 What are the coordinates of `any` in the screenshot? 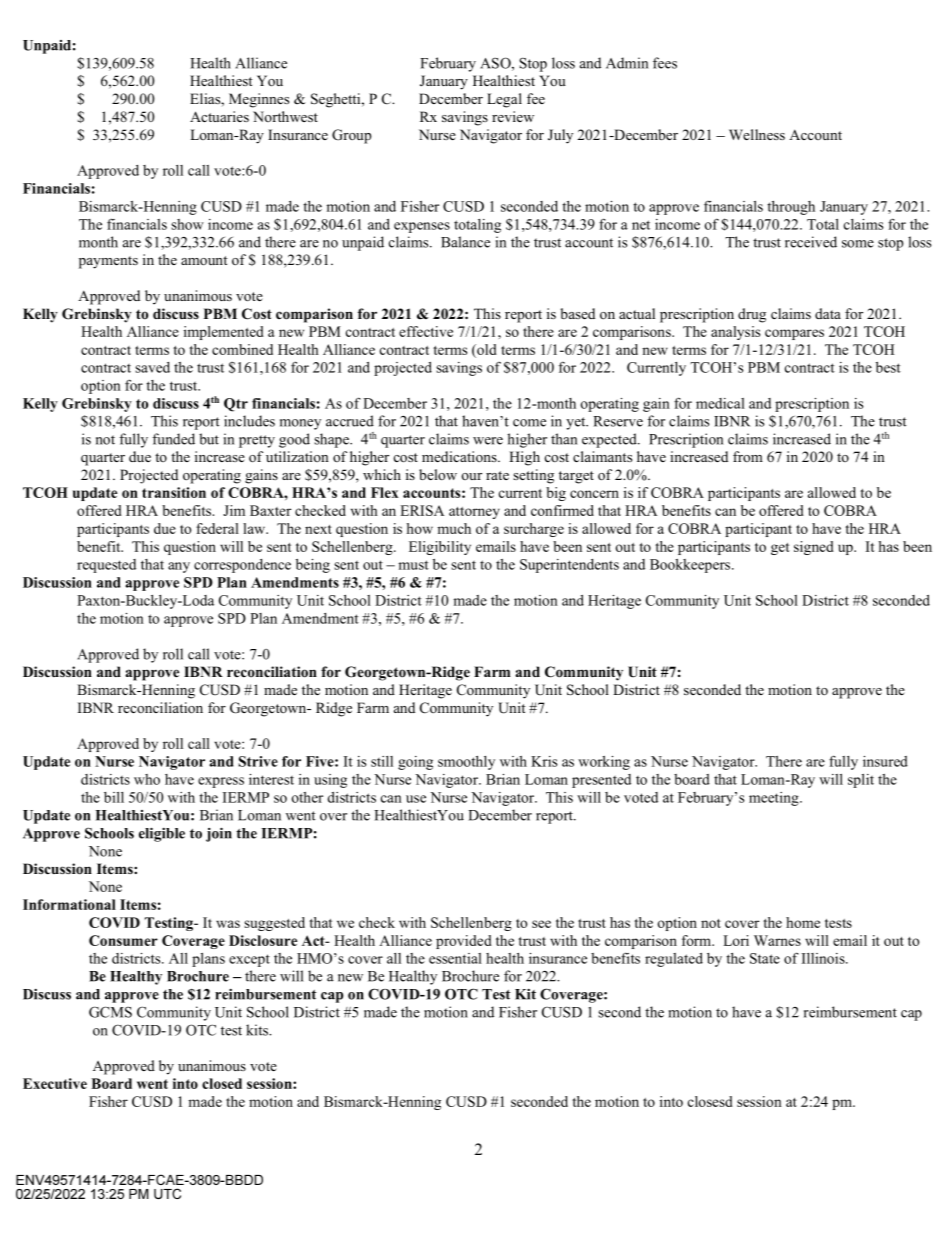 It's located at (179, 567).
